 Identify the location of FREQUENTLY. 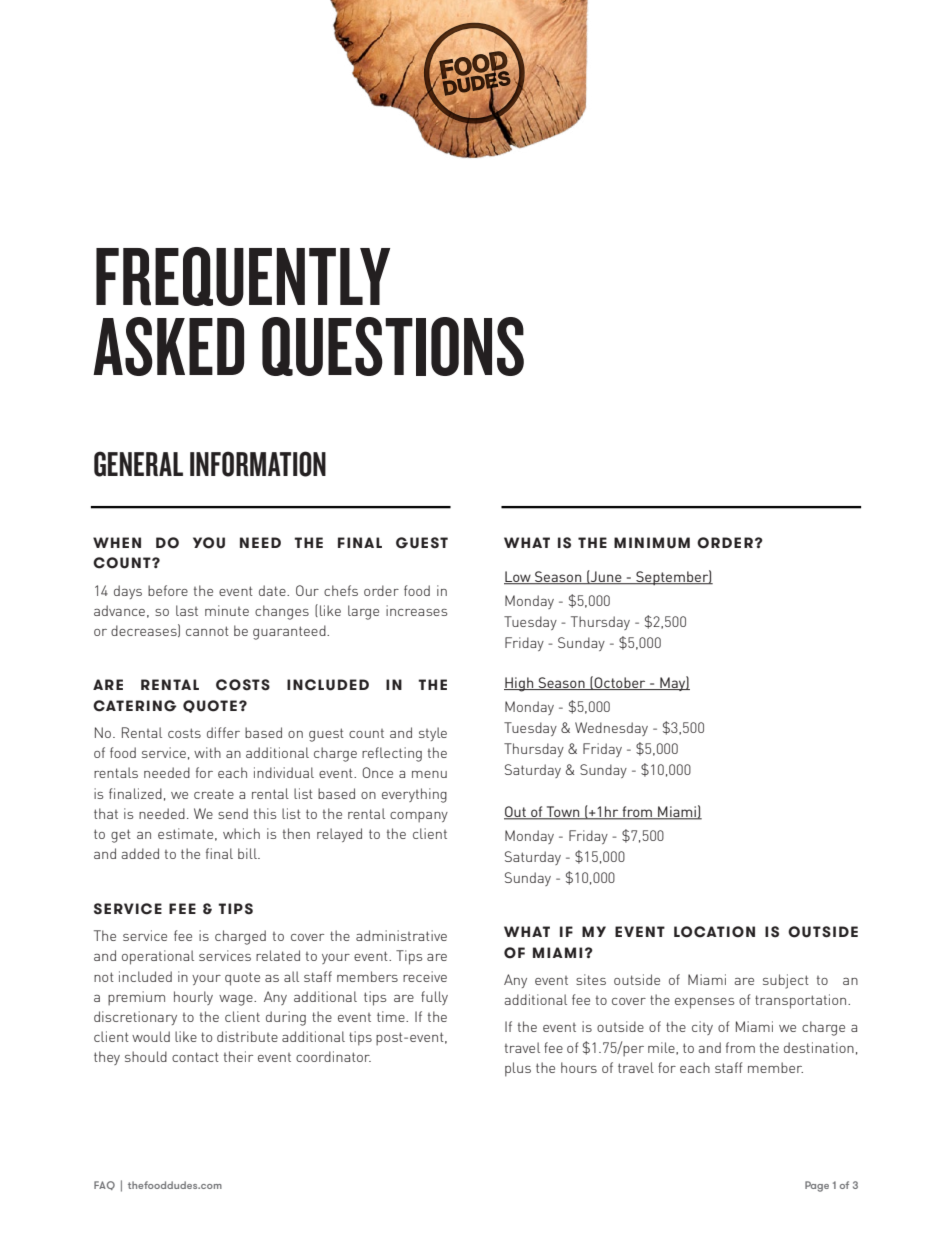
(243, 276).
